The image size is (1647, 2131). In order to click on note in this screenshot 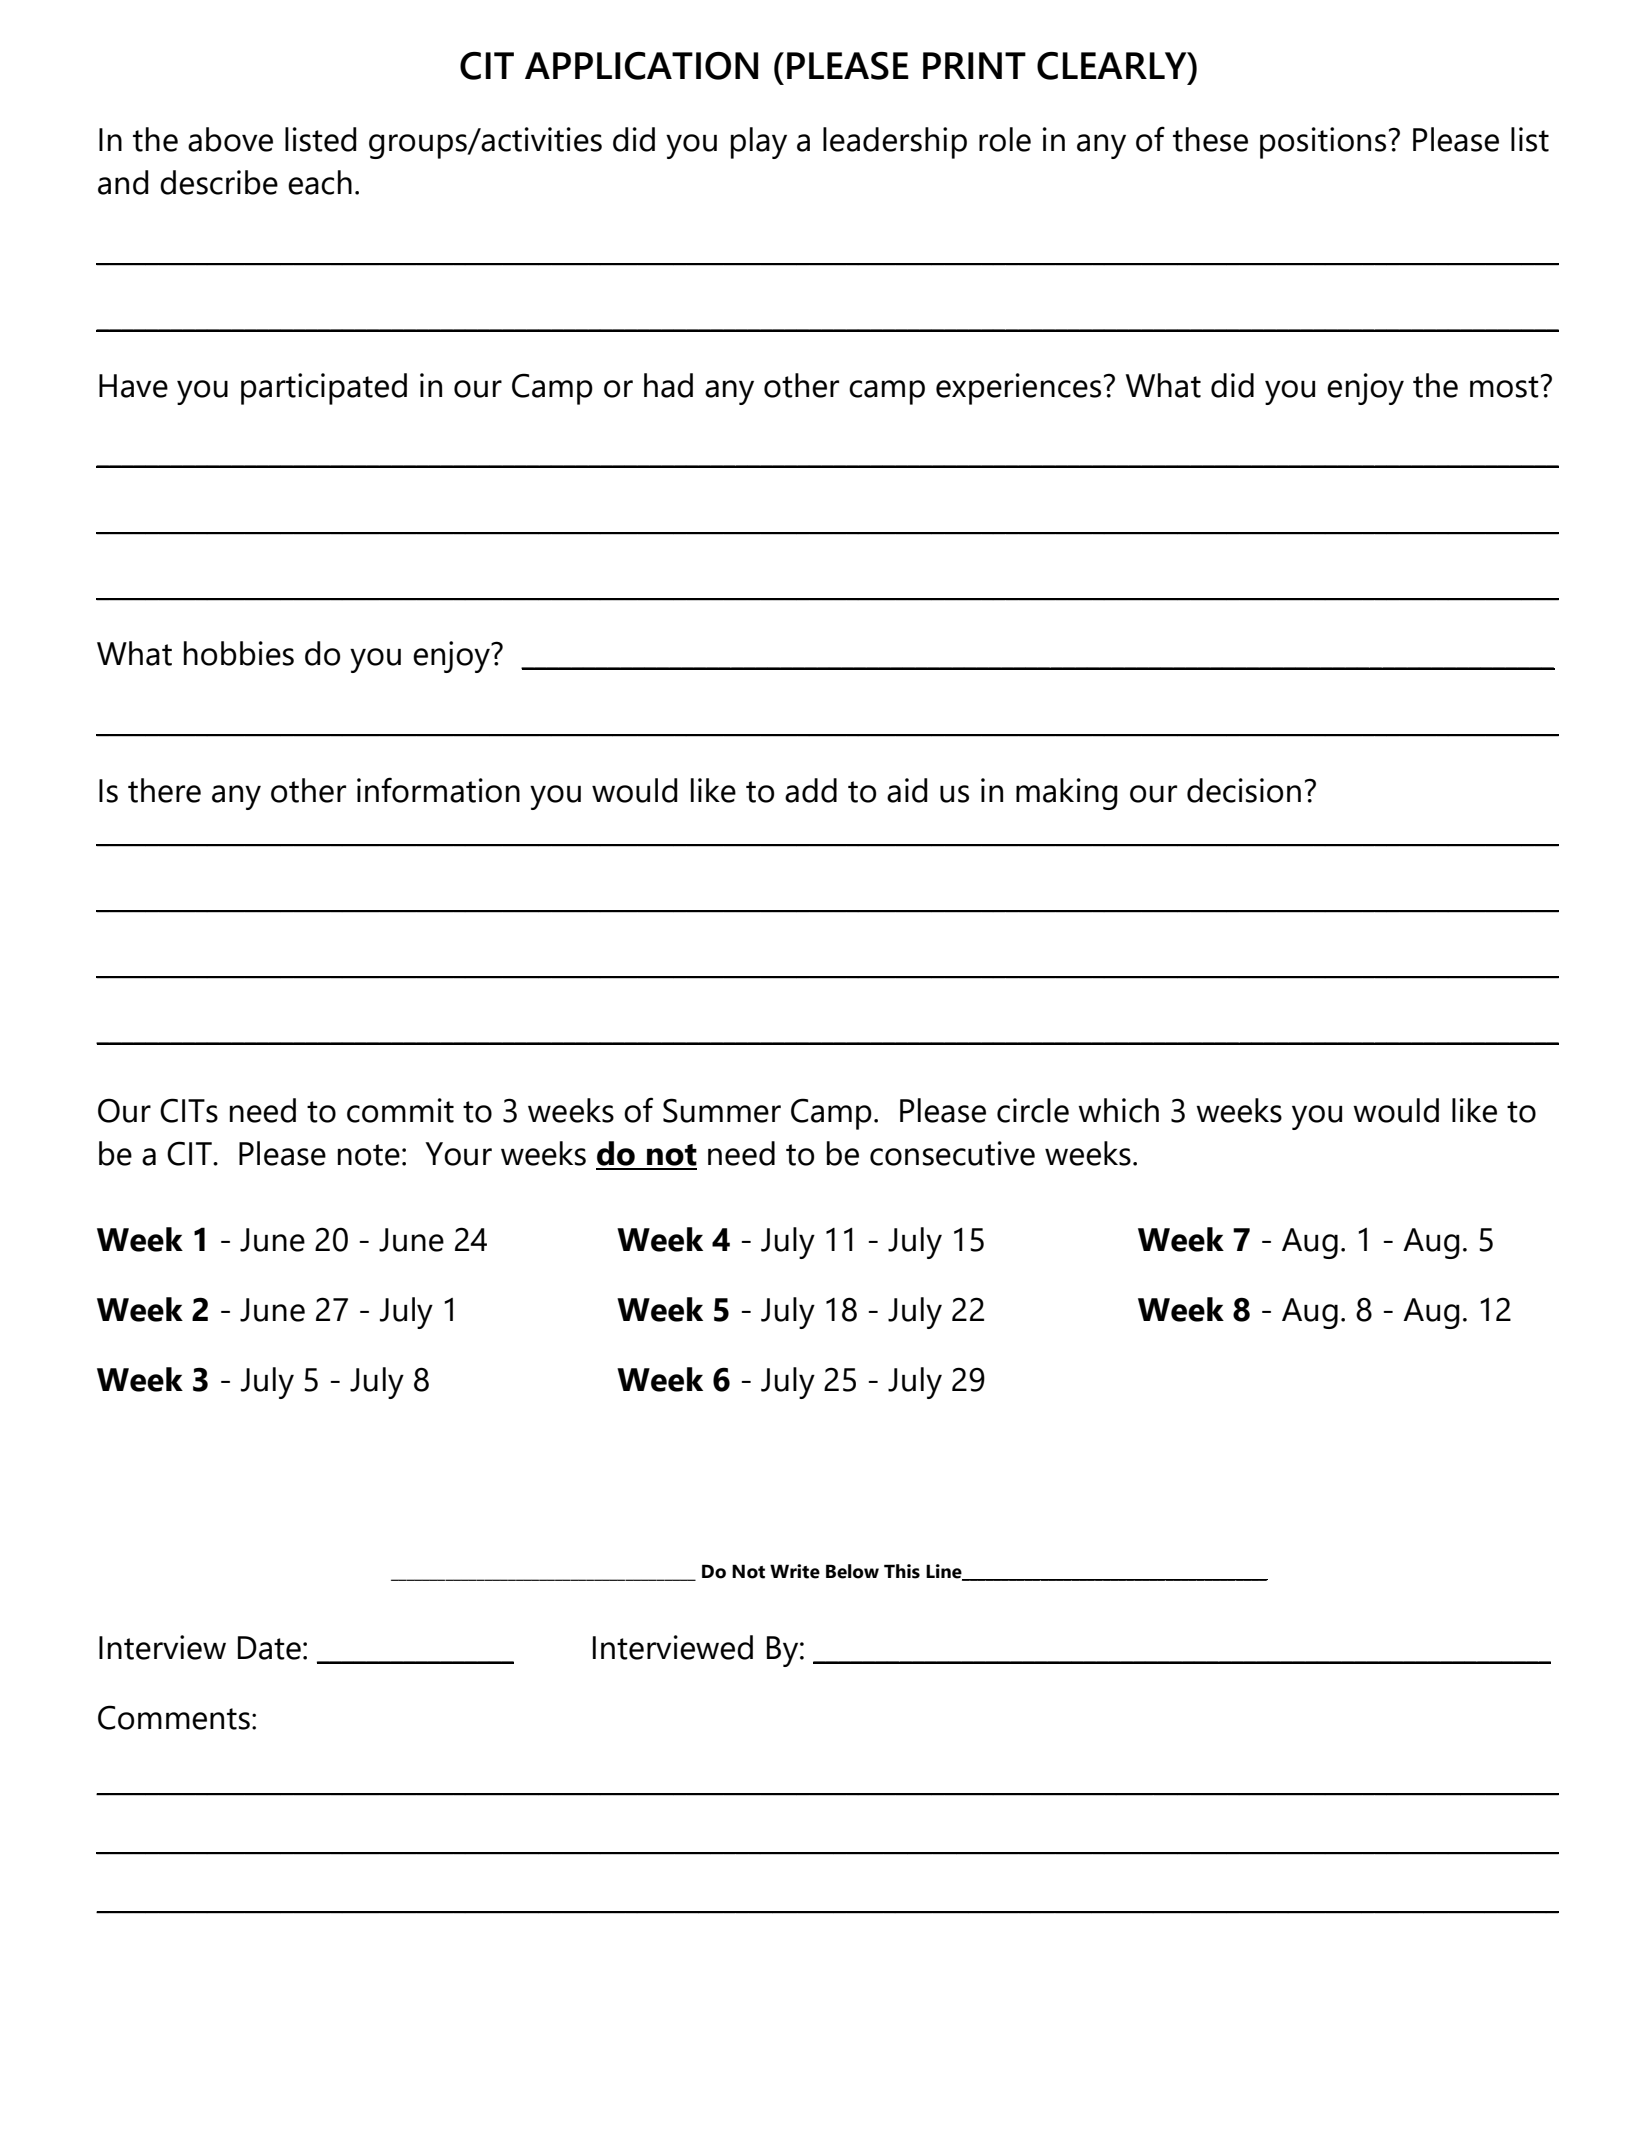, I will do `click(369, 1155)`.
